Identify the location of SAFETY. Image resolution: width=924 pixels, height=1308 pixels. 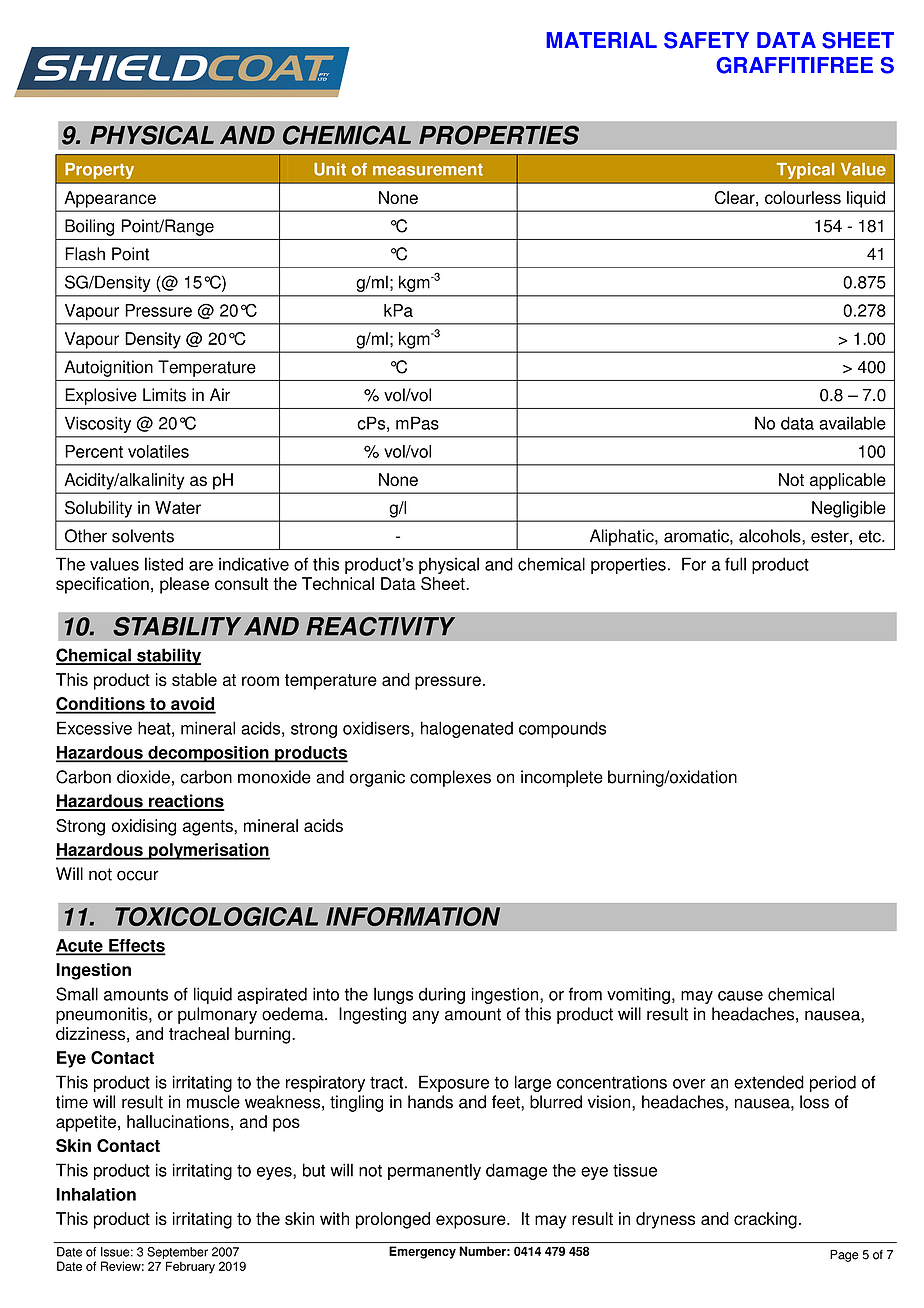
(706, 40).
